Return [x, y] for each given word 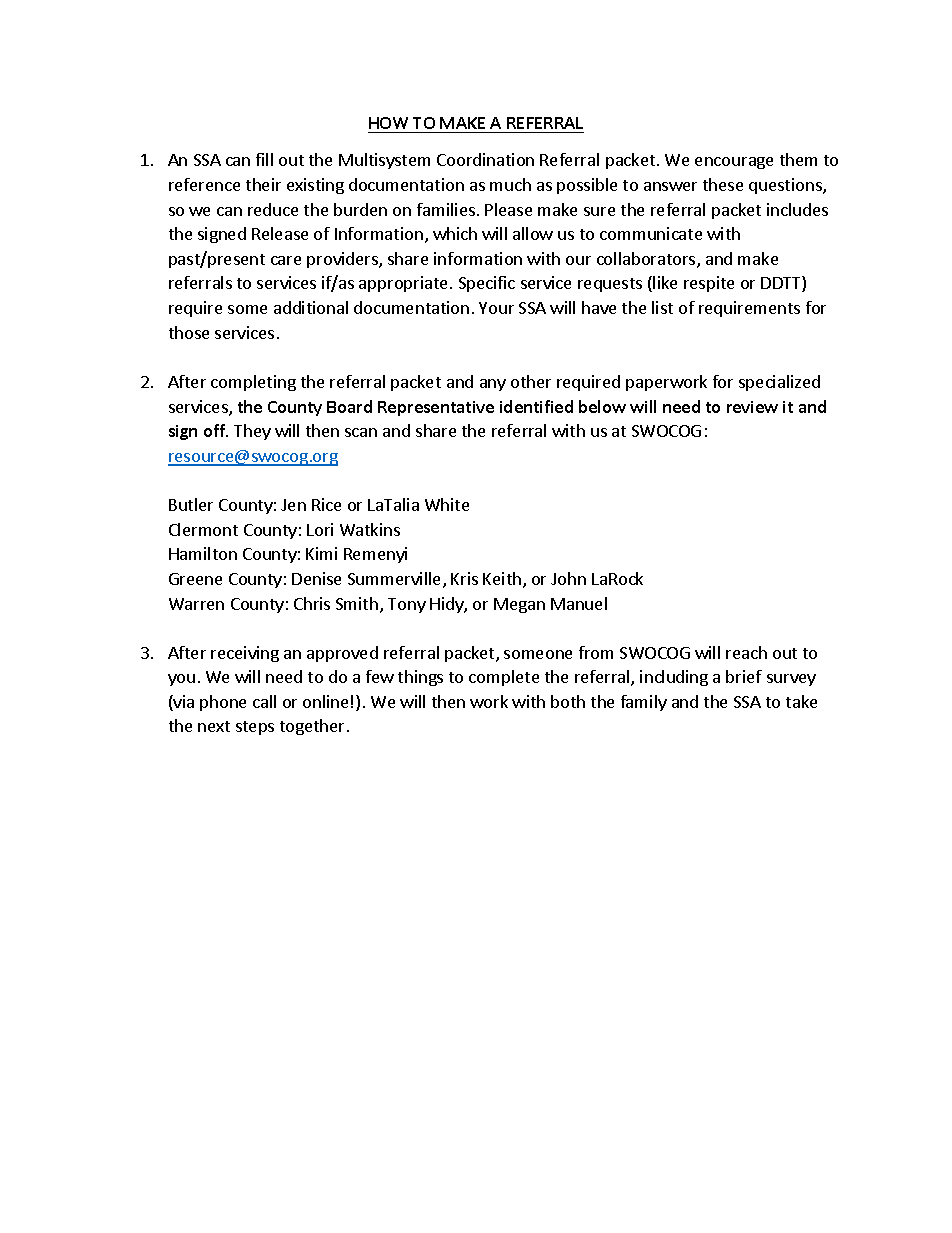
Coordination [485, 159]
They [252, 432]
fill [264, 159]
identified [536, 406]
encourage [734, 163]
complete [504, 678]
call [264, 701]
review [752, 407]
